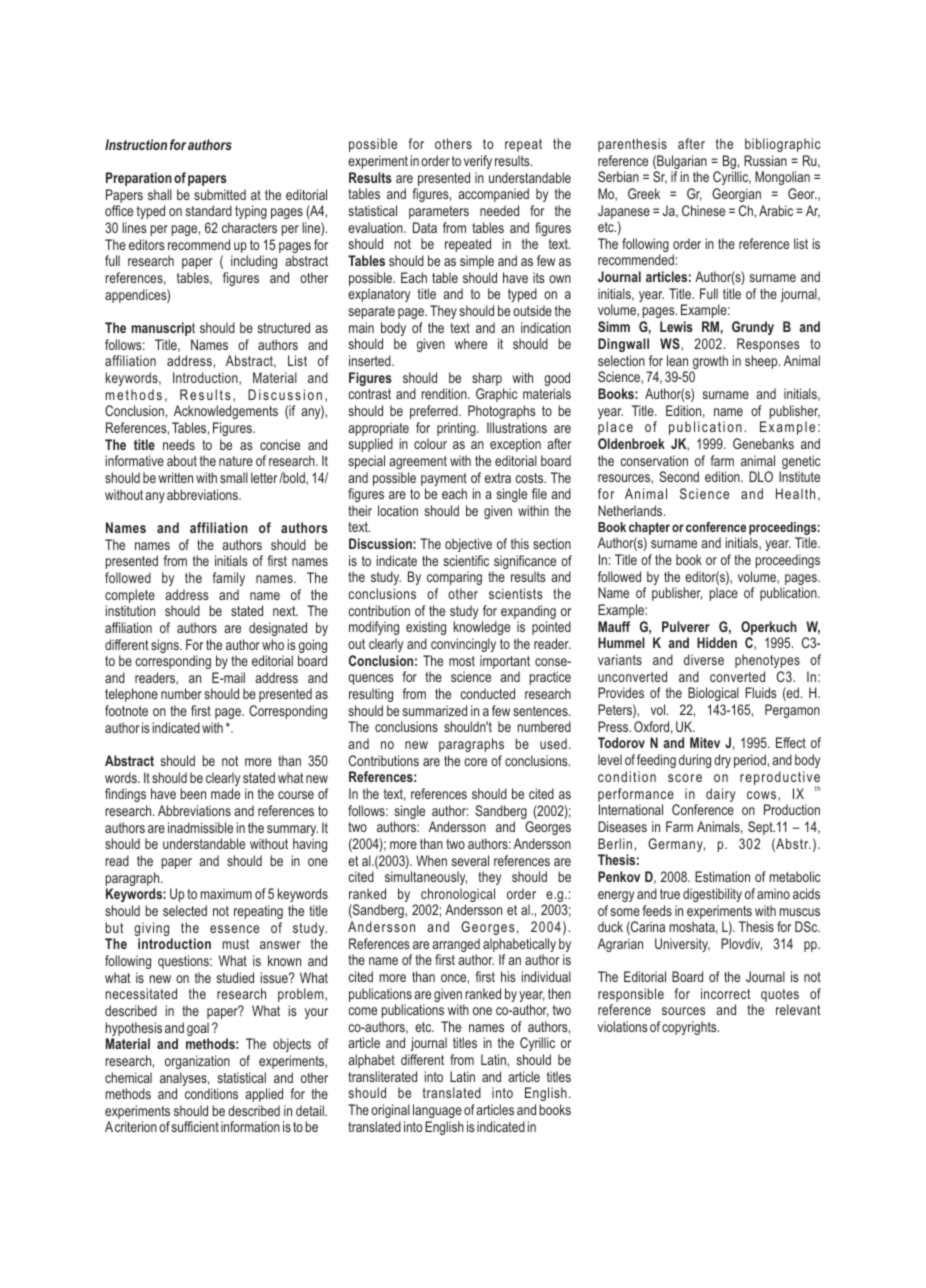 Image resolution: width=926 pixels, height=1288 pixels. What do you see at coordinates (722, 761) in the screenshot?
I see `dry` at bounding box center [722, 761].
